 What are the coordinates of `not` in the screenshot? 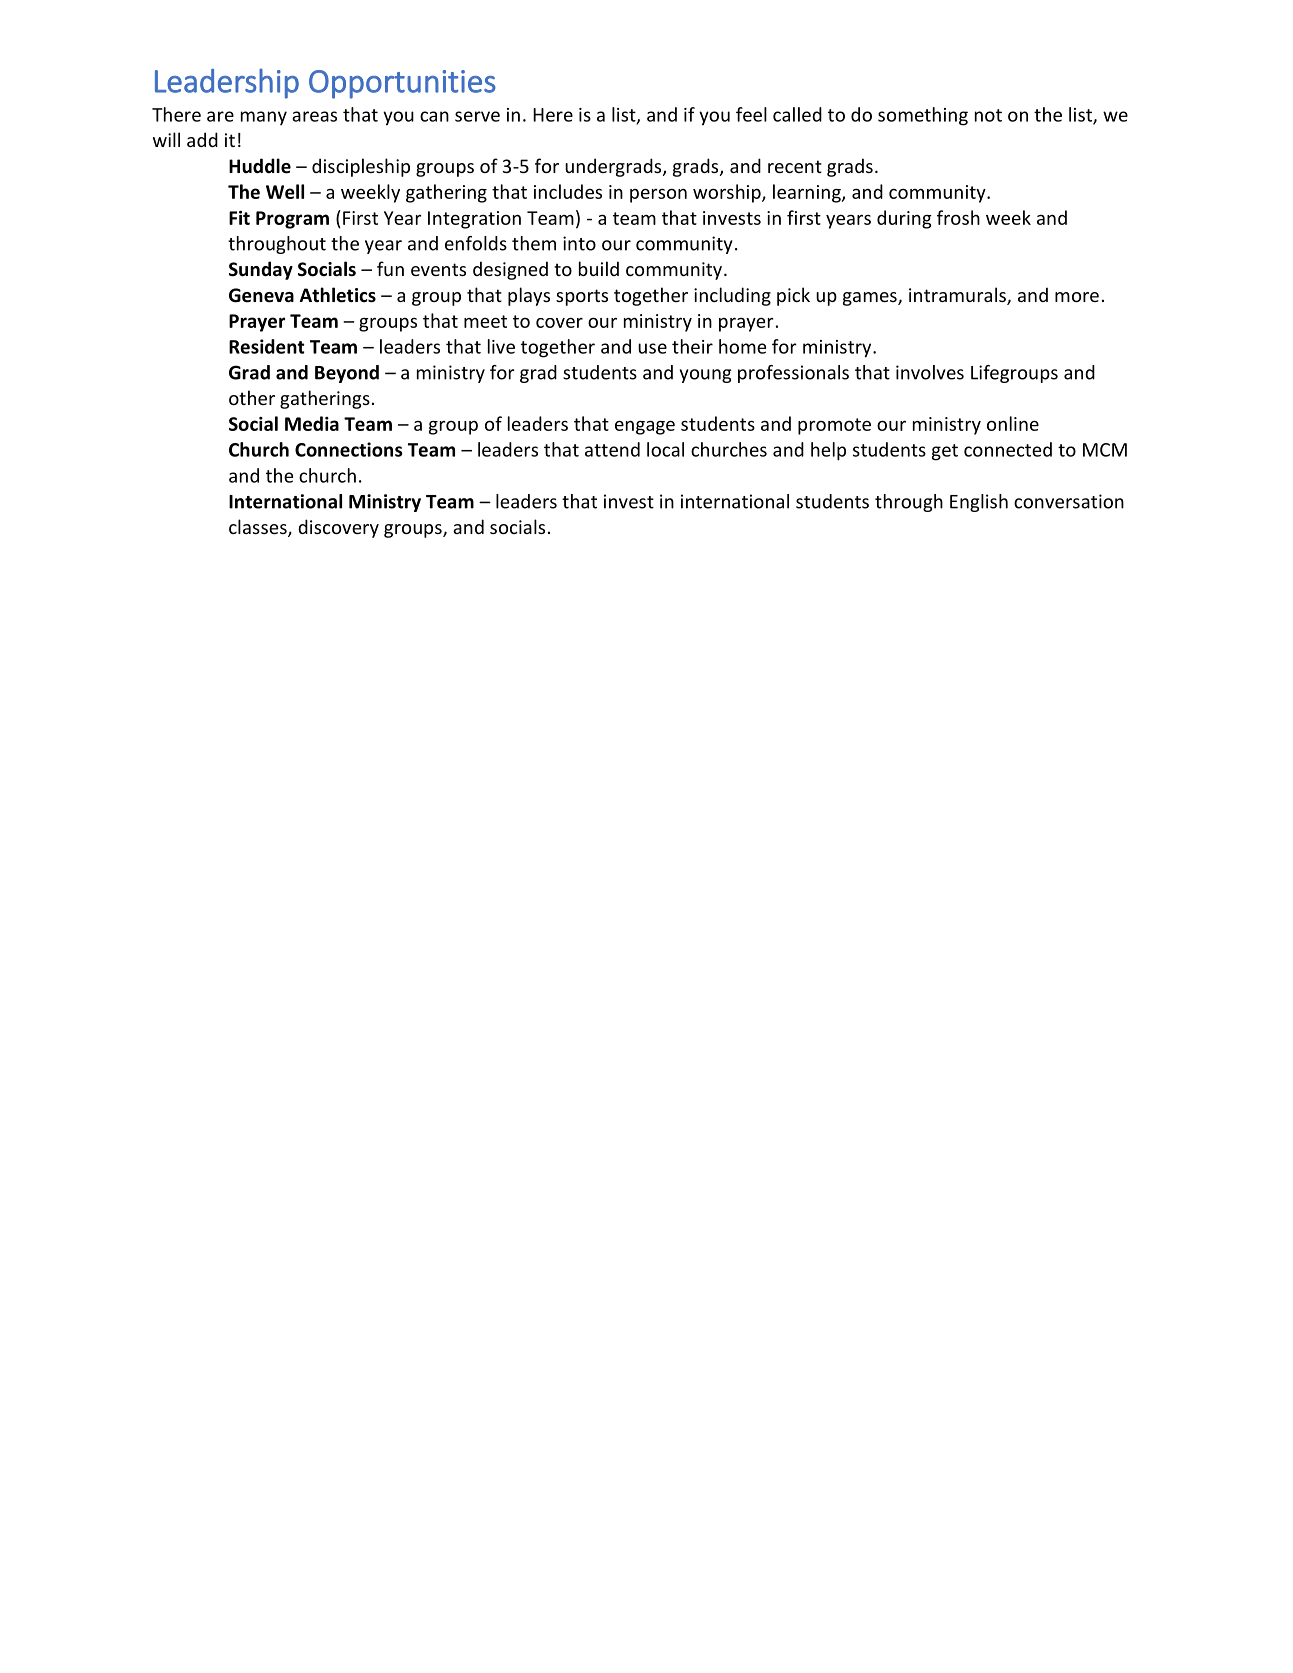 It's located at (988, 115).
